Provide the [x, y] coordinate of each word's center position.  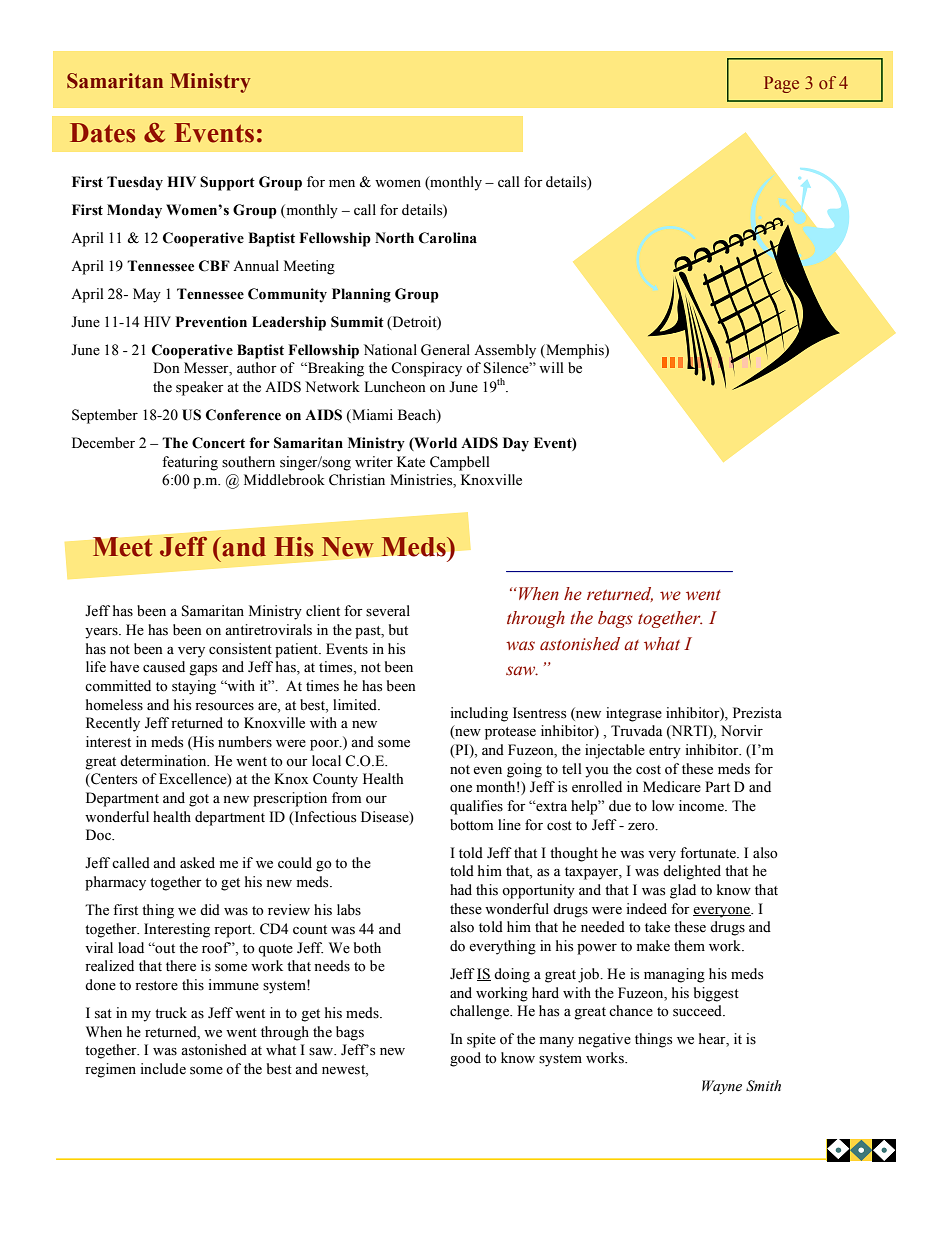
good [465, 1059]
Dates [102, 133]
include [163, 1069]
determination [164, 761]
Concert [218, 443]
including [479, 714]
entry [665, 752]
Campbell [460, 463]
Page [781, 84]
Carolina [448, 238]
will [551, 367]
